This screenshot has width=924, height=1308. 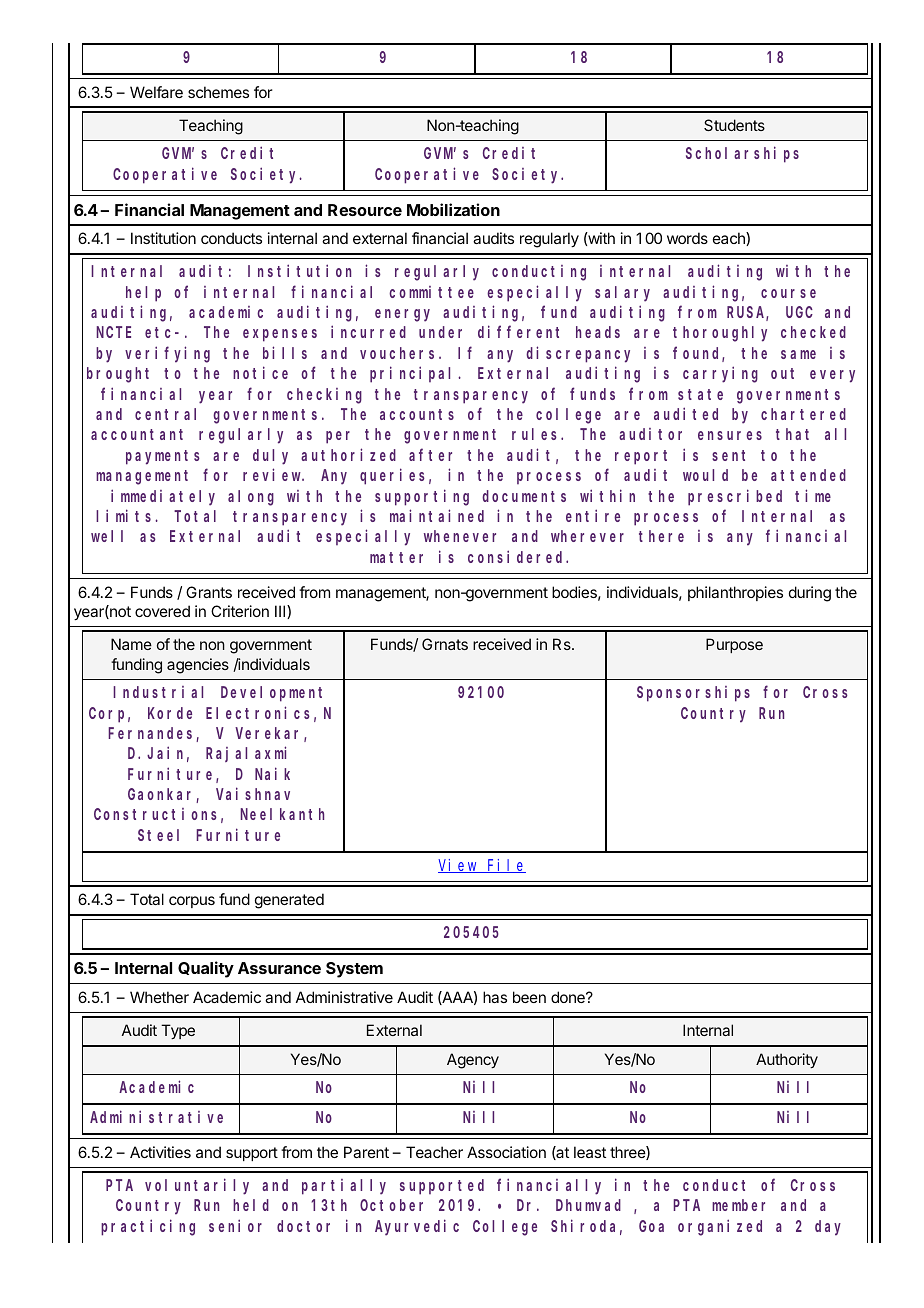 What do you see at coordinates (206, 969) in the screenshot?
I see `Quality` at bounding box center [206, 969].
